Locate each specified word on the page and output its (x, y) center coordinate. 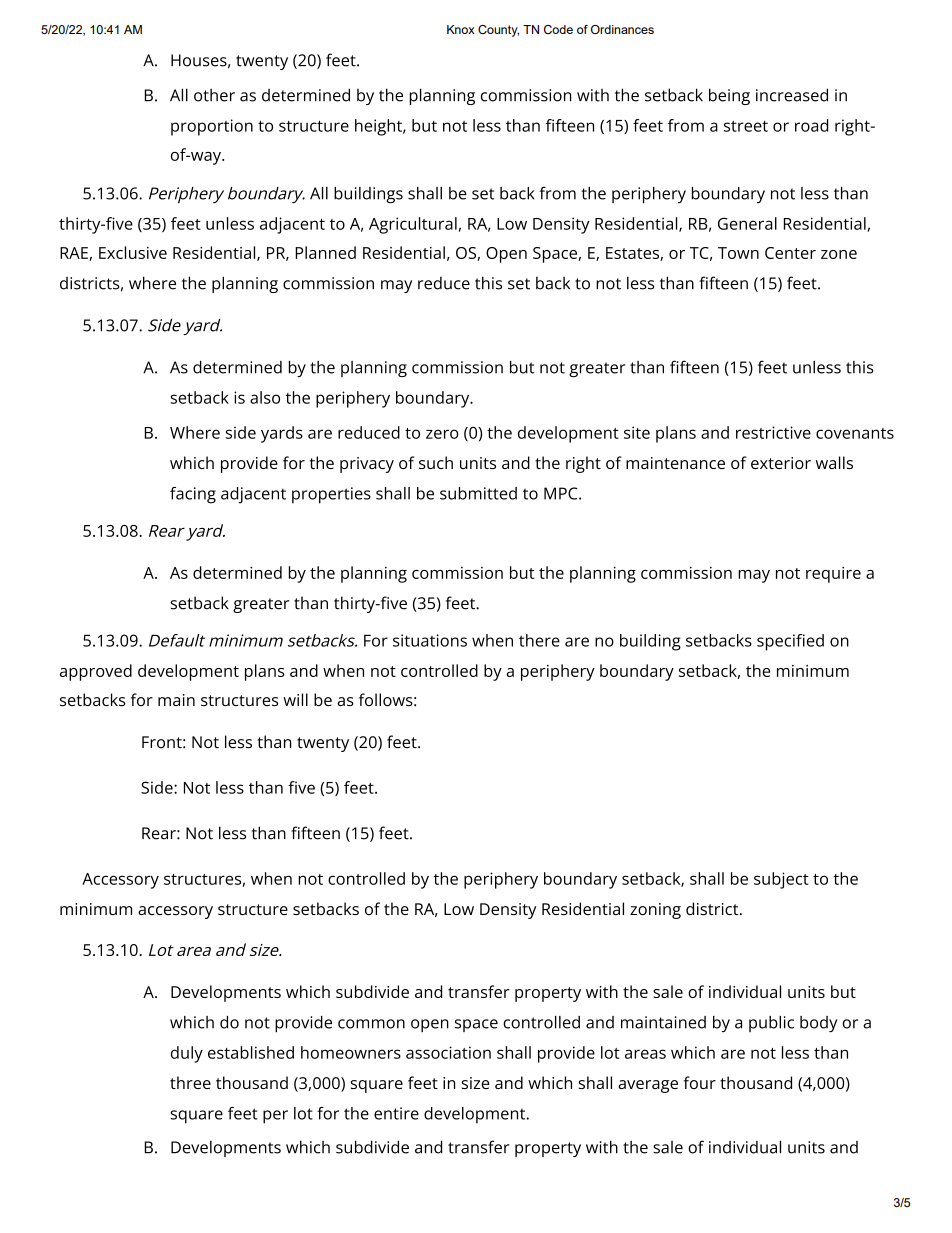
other (214, 95)
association (448, 1052)
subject (781, 880)
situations (430, 640)
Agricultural (413, 225)
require (833, 575)
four (700, 1082)
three (190, 1082)
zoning (655, 911)
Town (738, 253)
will (295, 699)
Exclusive (133, 252)
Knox (461, 29)
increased (792, 95)
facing (193, 495)
